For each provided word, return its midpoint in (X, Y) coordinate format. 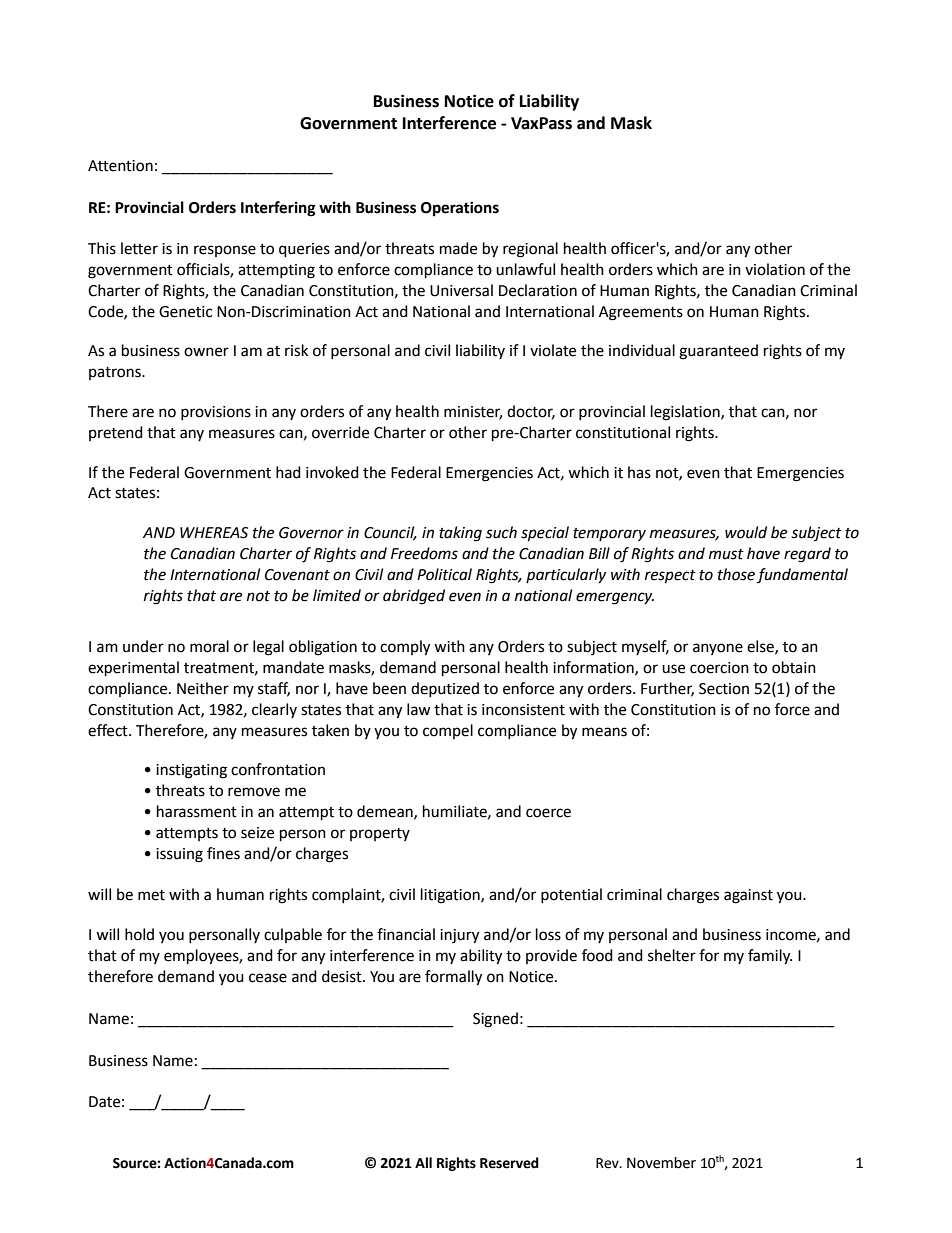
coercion (719, 668)
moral (209, 646)
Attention (120, 166)
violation (775, 269)
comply (405, 648)
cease (268, 978)
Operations (460, 209)
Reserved (509, 1163)
